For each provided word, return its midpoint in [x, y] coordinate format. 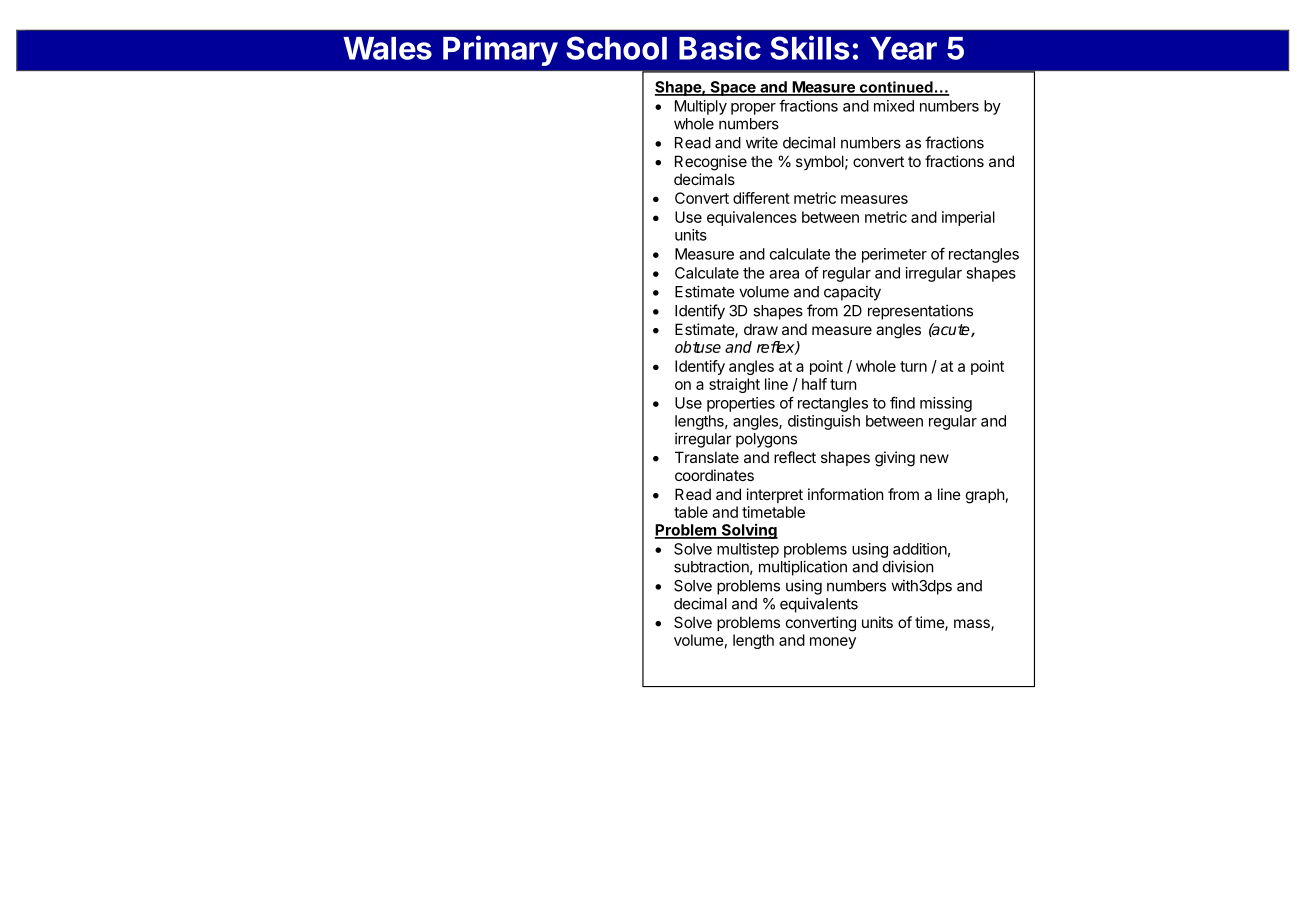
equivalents [819, 605]
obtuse [698, 347]
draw [761, 329]
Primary [500, 50]
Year [903, 48]
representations [920, 312]
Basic [720, 47]
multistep [748, 550]
